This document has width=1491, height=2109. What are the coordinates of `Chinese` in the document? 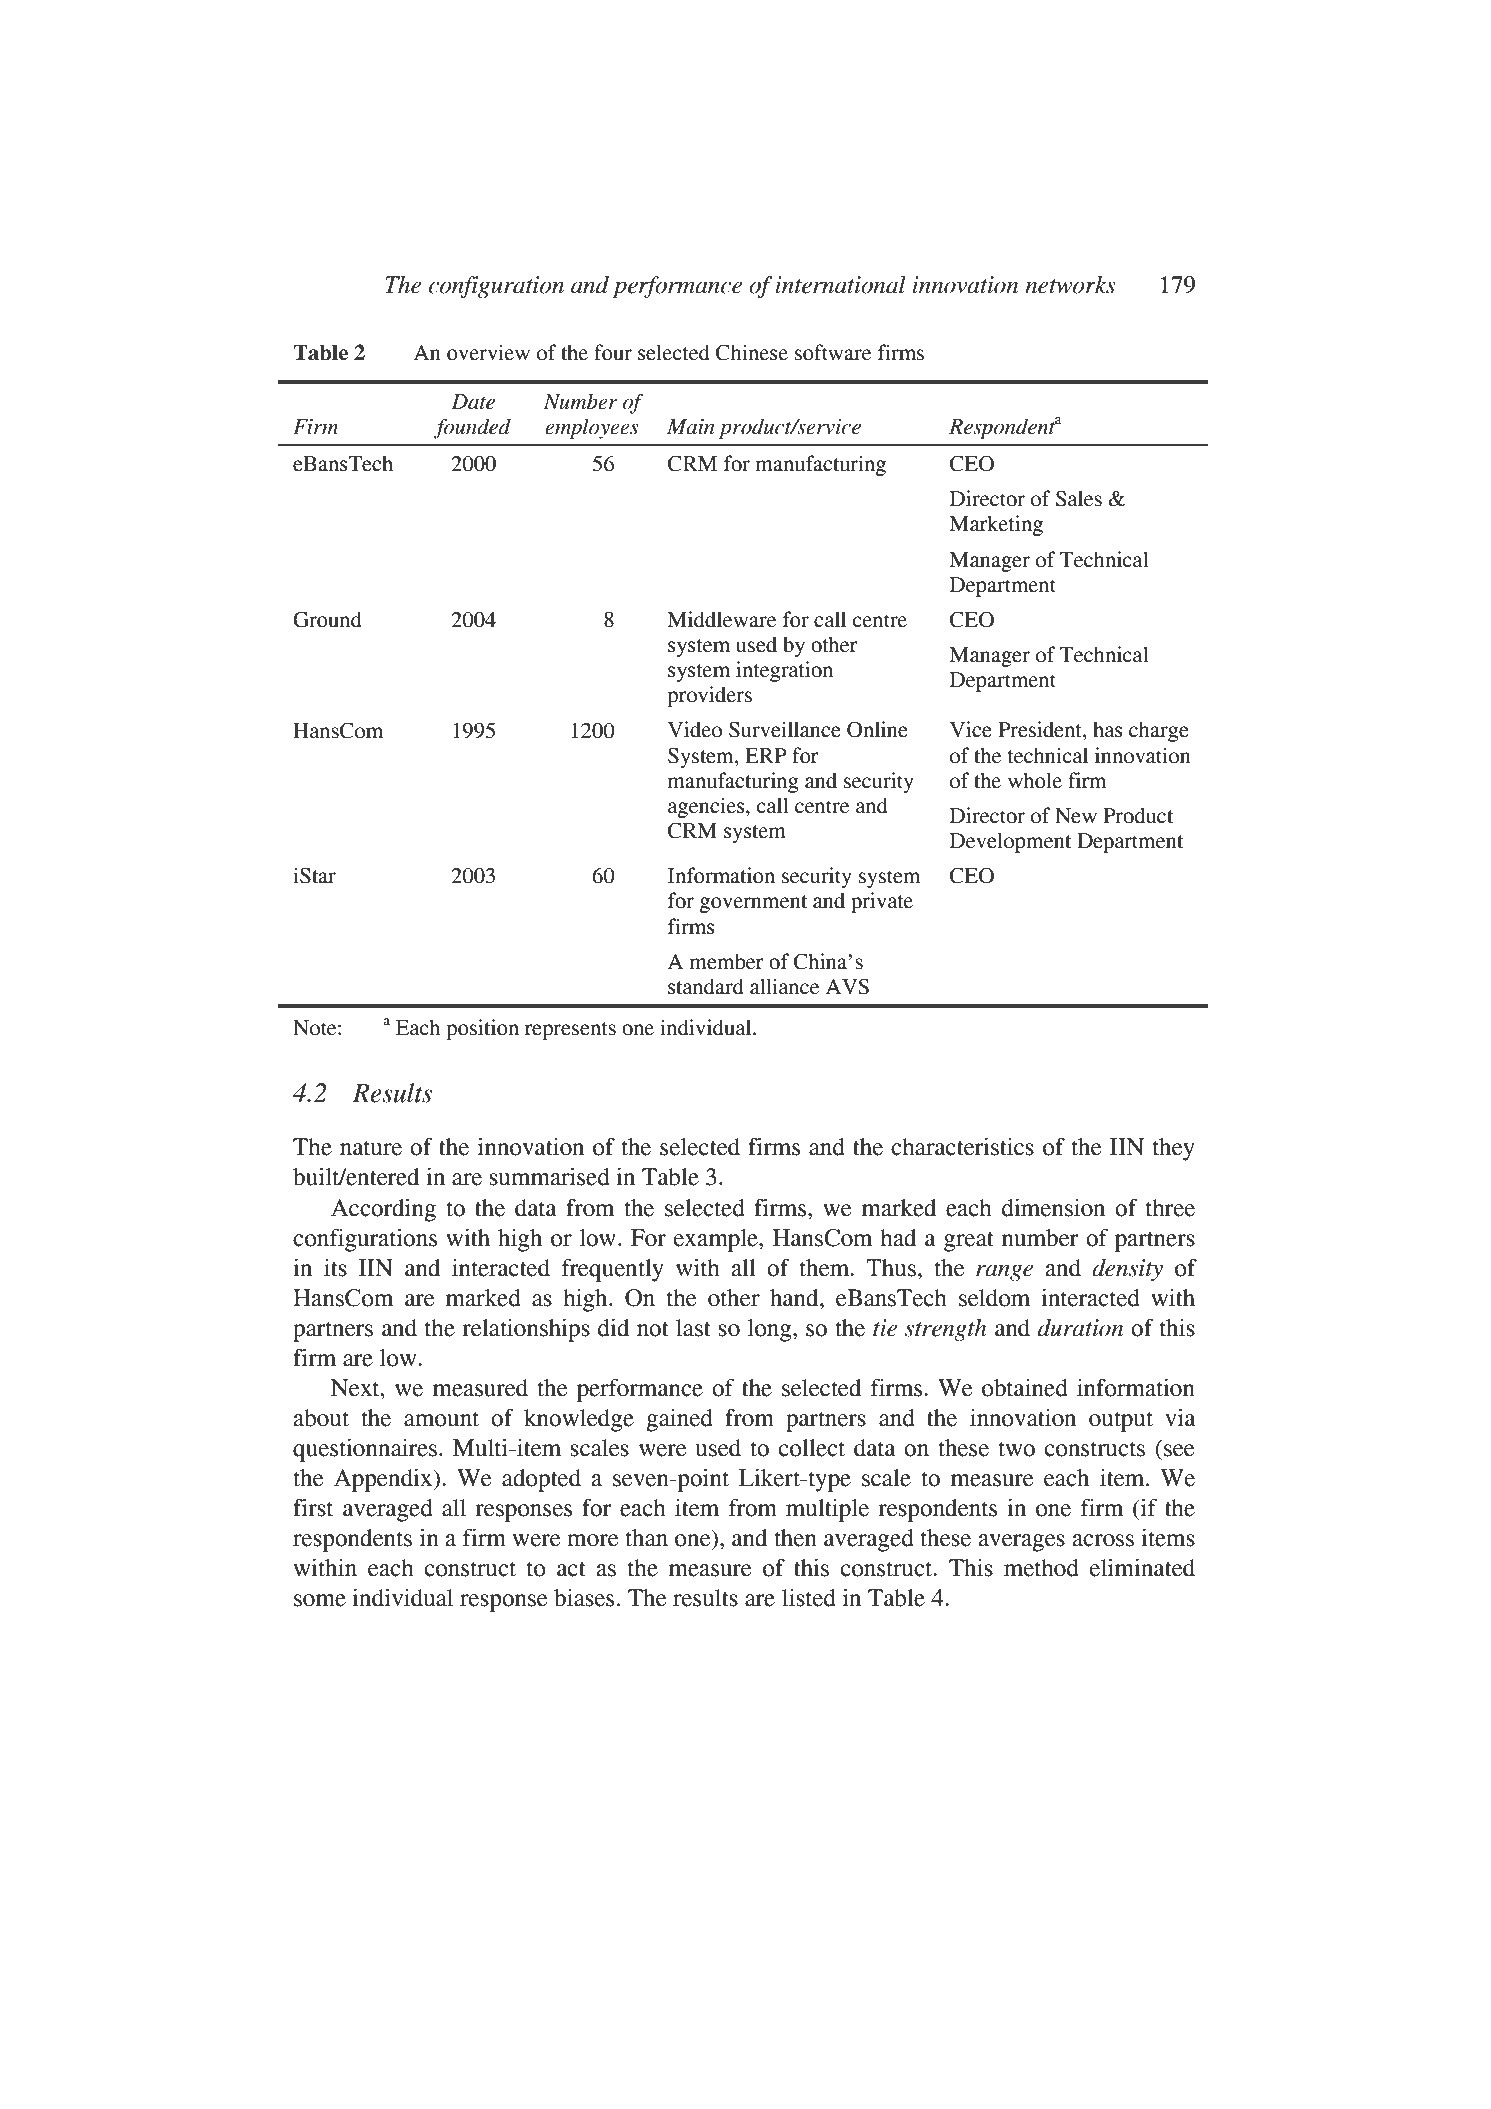 It's located at (752, 352).
